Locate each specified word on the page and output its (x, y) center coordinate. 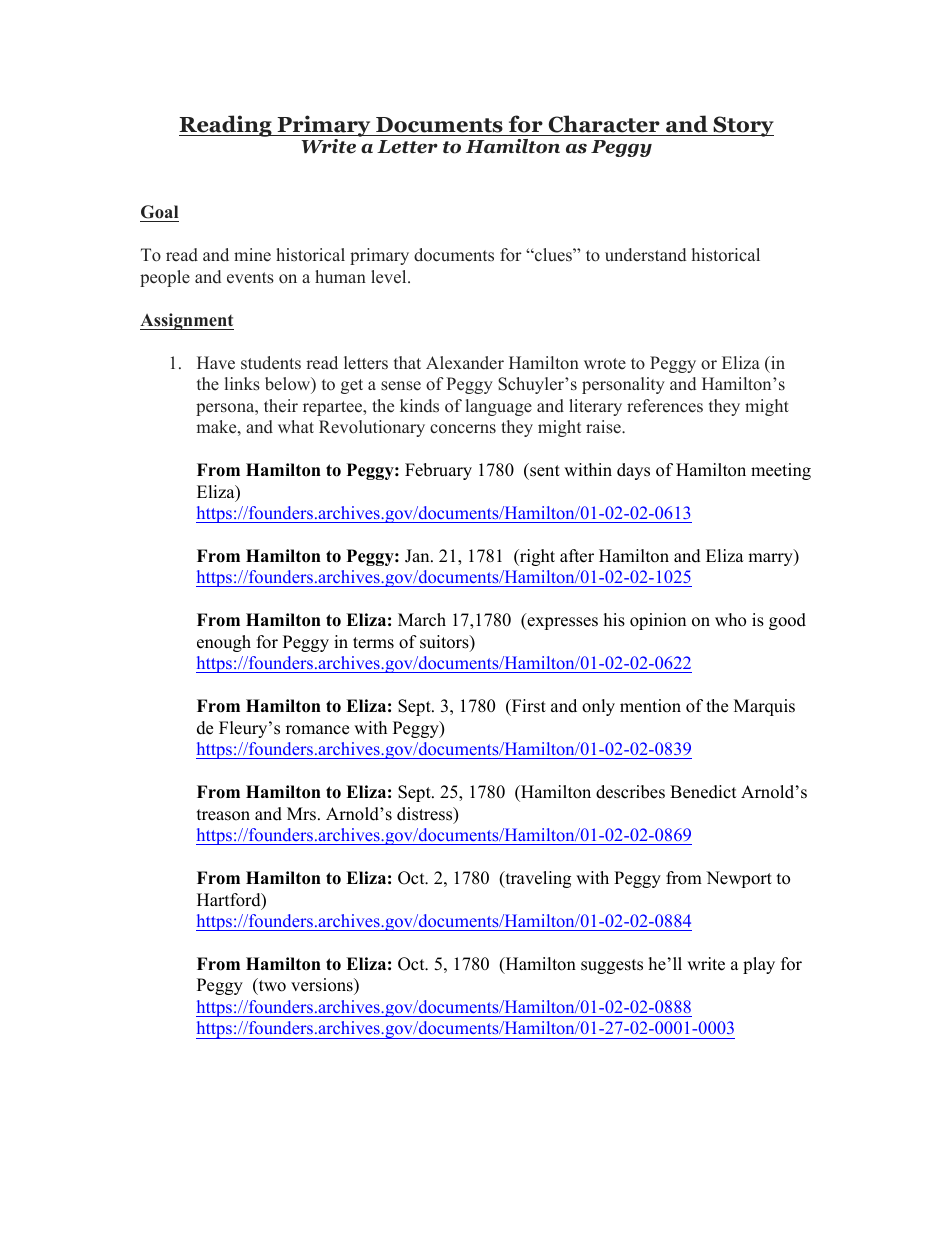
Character (604, 124)
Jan (418, 556)
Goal (159, 212)
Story (742, 126)
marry (771, 559)
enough (224, 643)
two (271, 986)
